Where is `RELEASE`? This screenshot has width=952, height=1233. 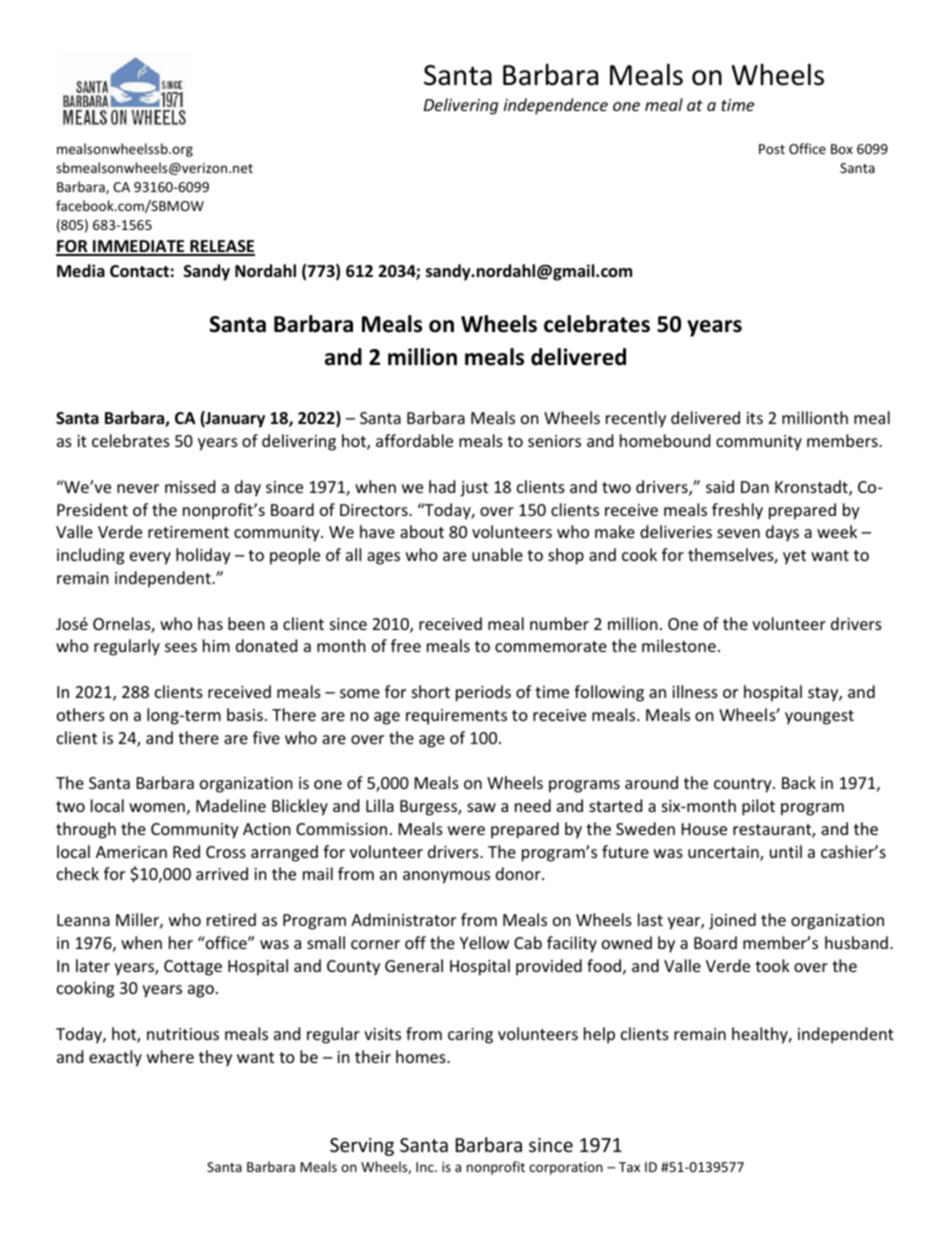
RELEASE is located at coordinates (221, 247).
